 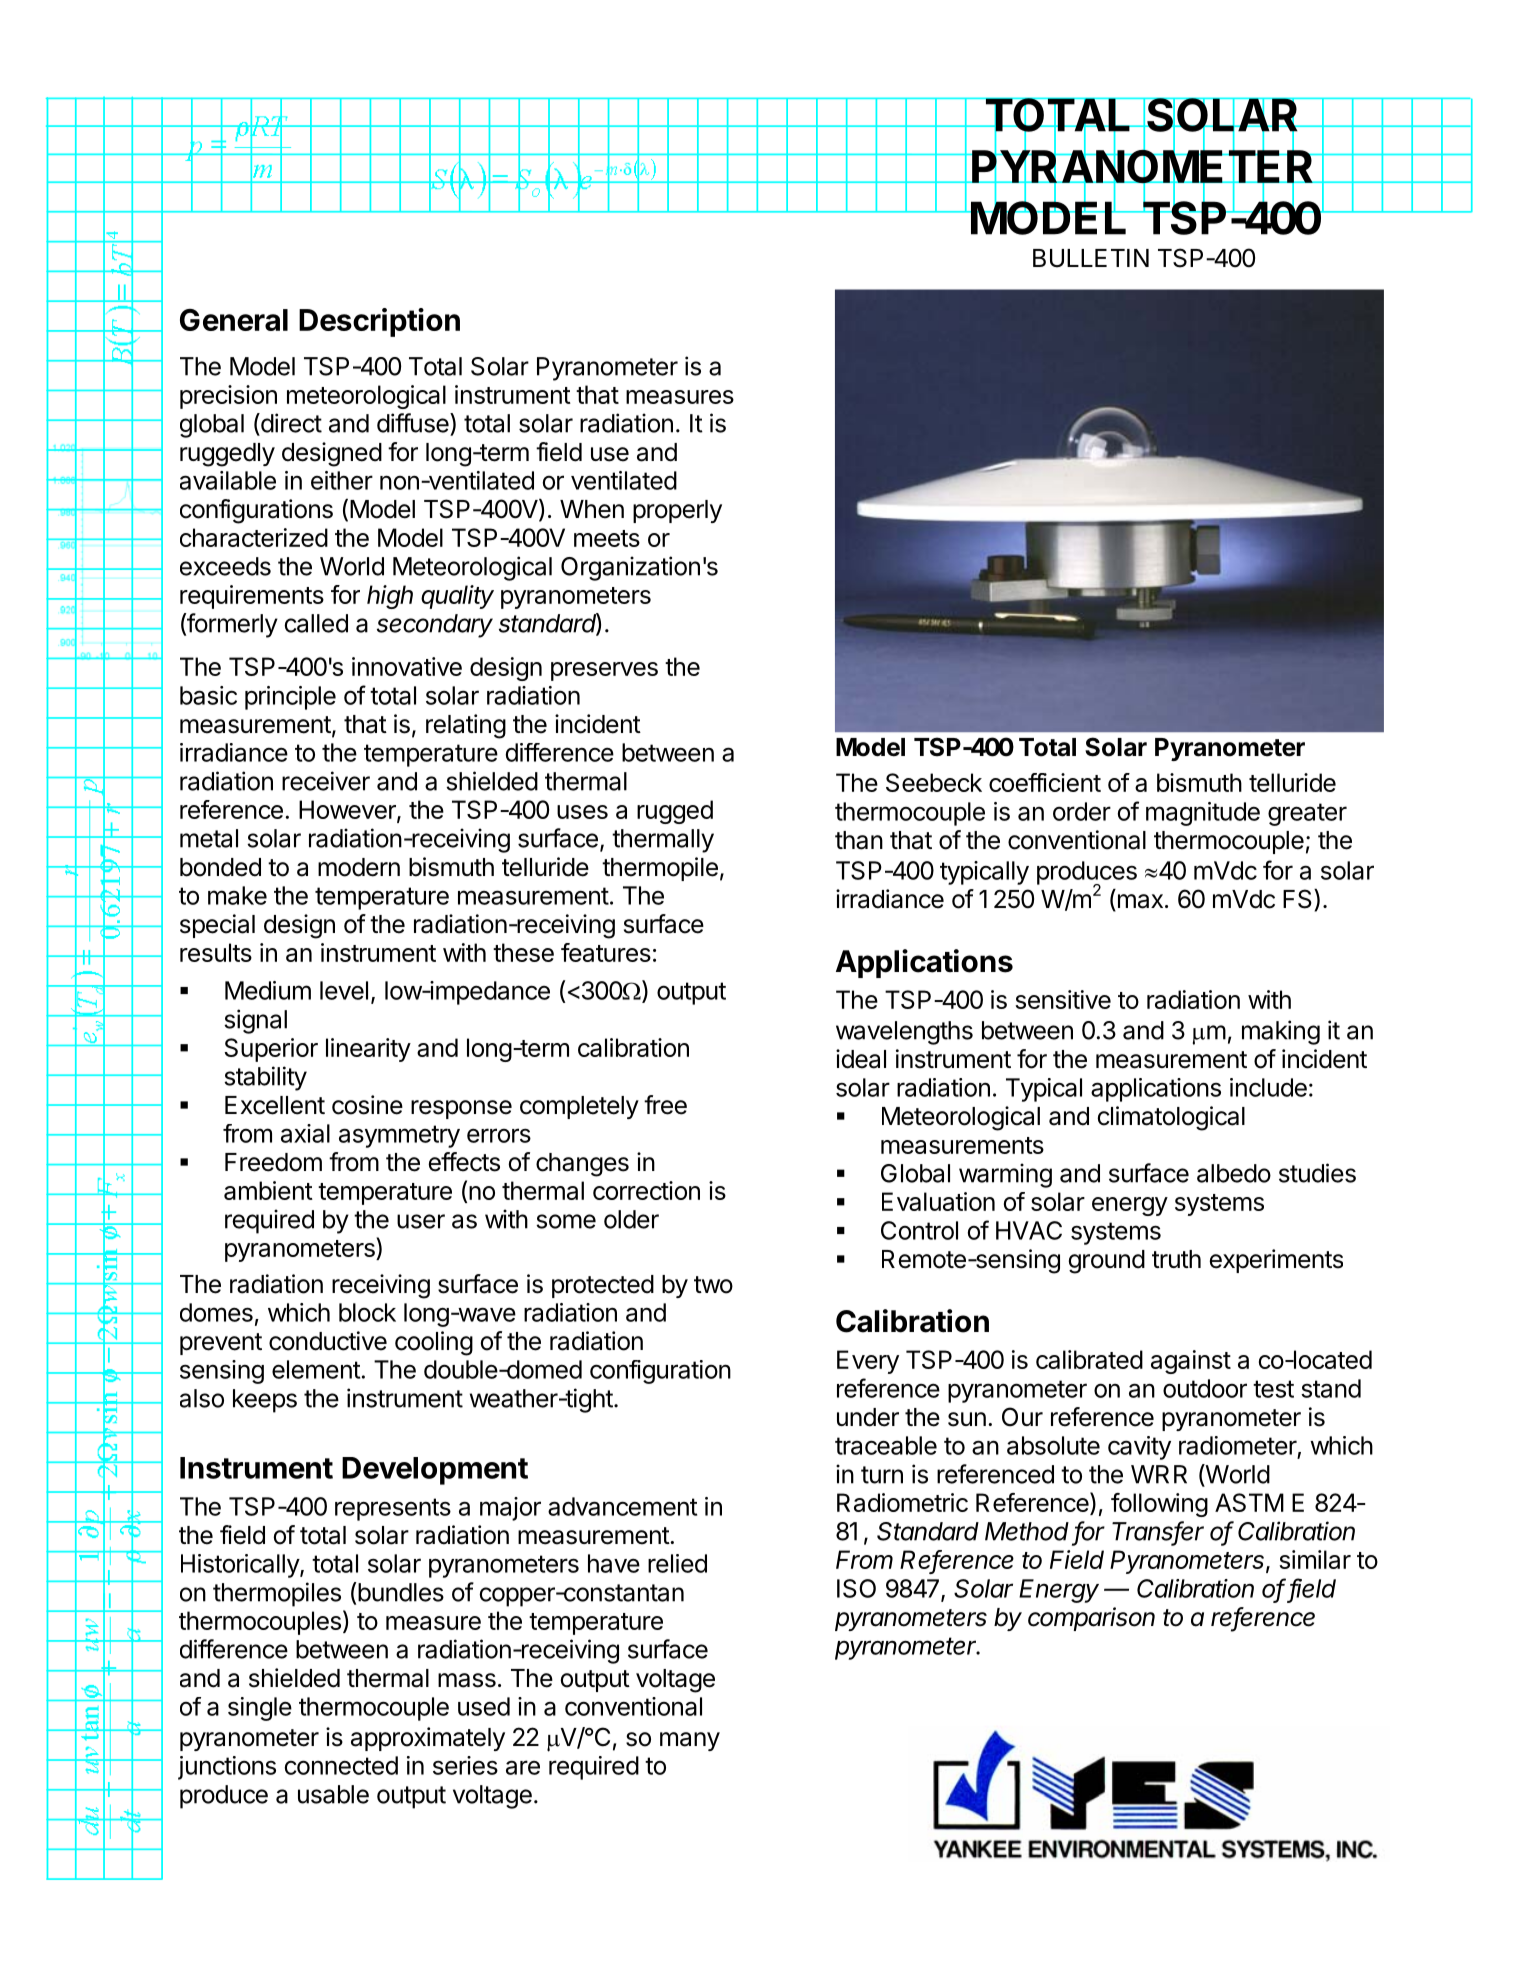 I want to click on element, so click(x=316, y=1369).
